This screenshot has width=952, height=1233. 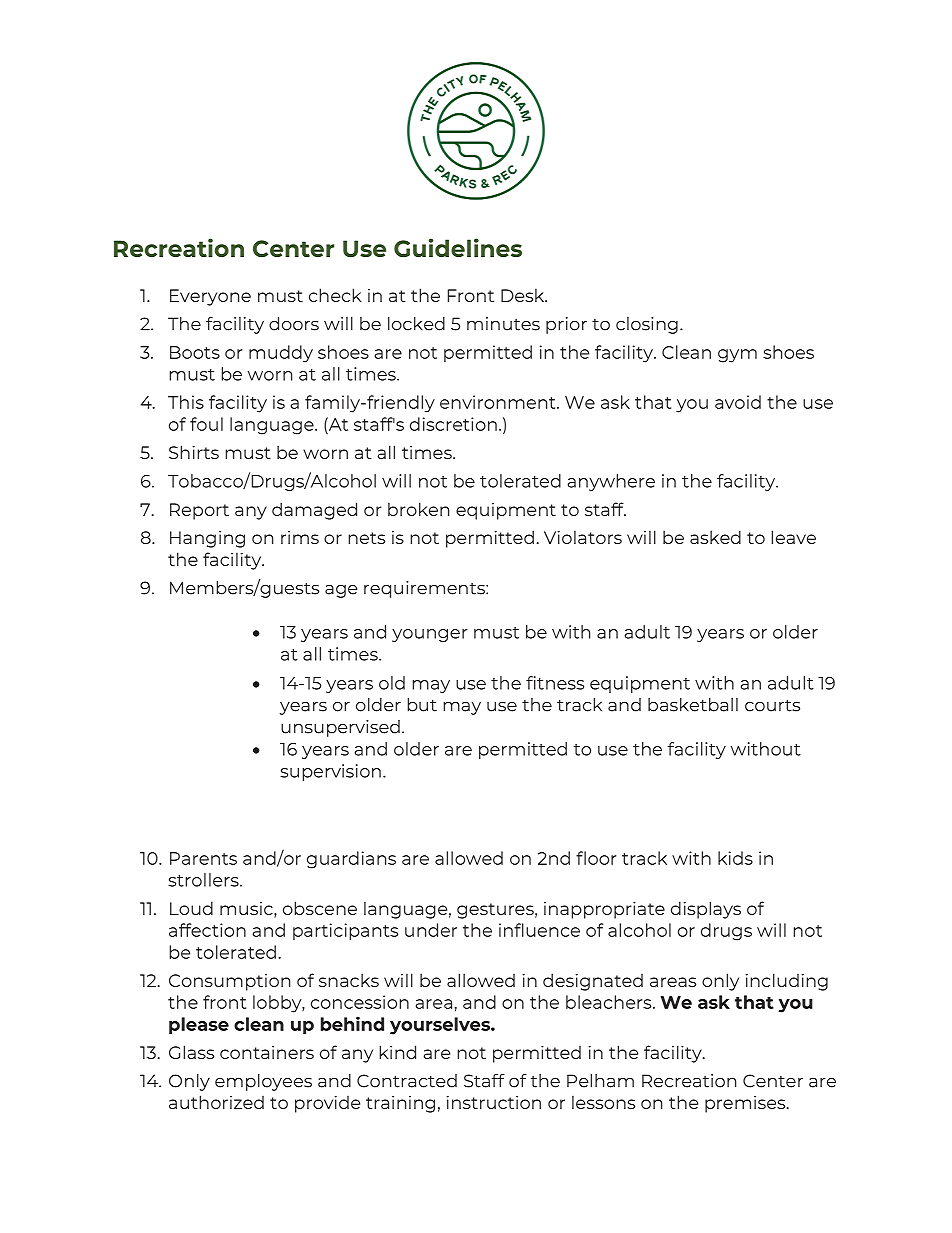 I want to click on premises, so click(x=746, y=1104).
